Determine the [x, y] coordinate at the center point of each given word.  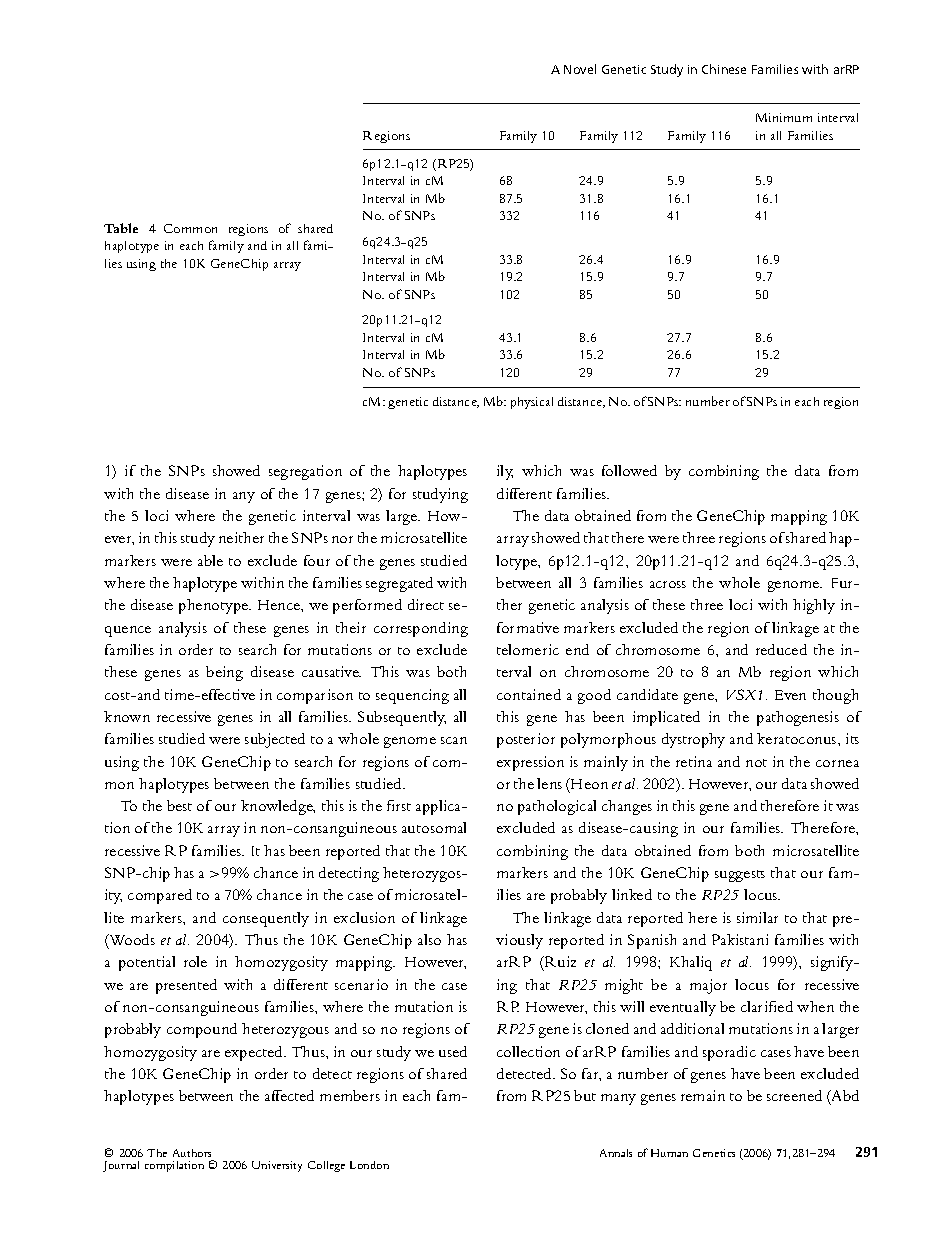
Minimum [784, 117]
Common [190, 228]
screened [794, 1095]
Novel [580, 69]
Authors [192, 1153]
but [585, 1095]
